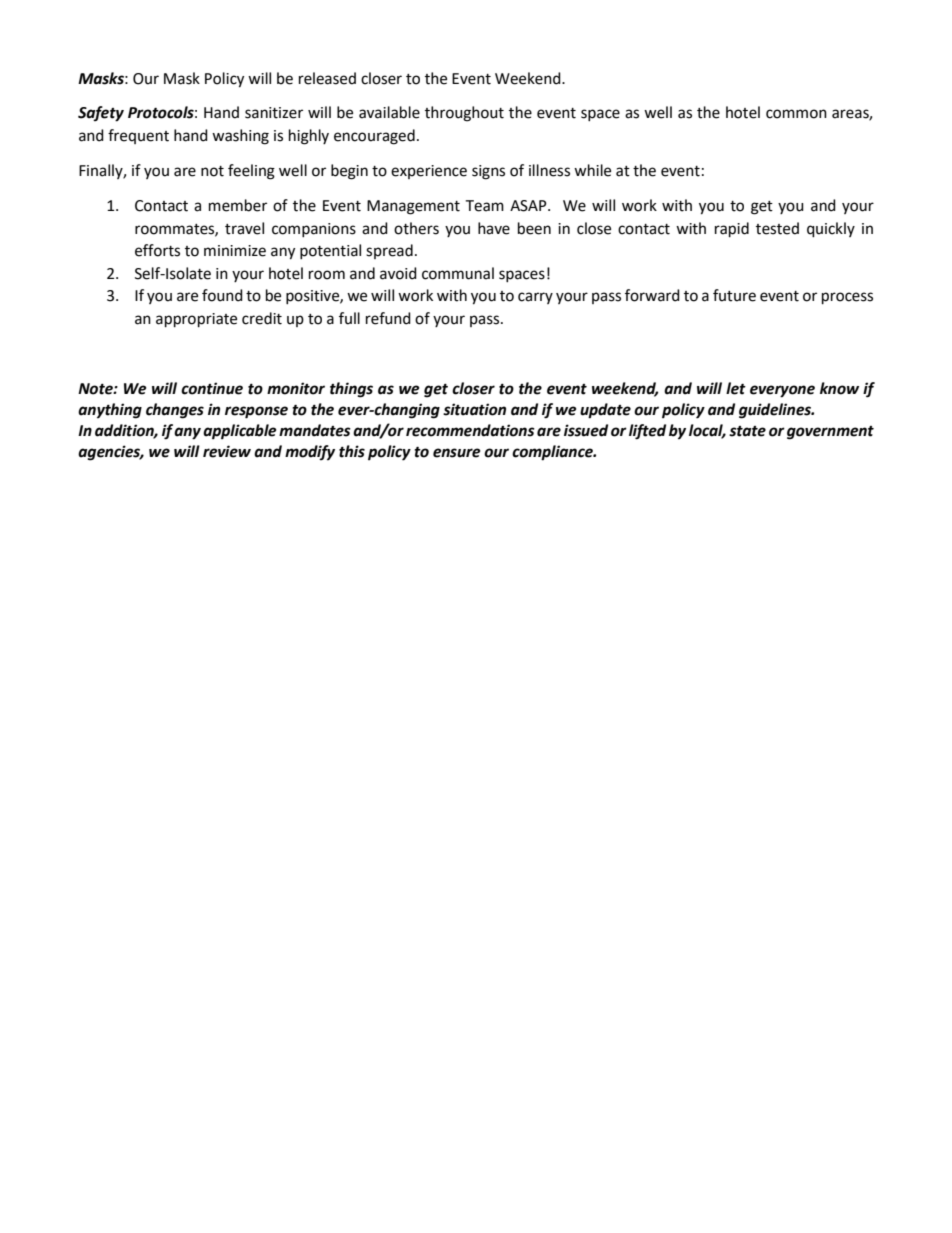 The width and height of the screenshot is (952, 1233). What do you see at coordinates (464, 114) in the screenshot?
I see `throughout` at bounding box center [464, 114].
